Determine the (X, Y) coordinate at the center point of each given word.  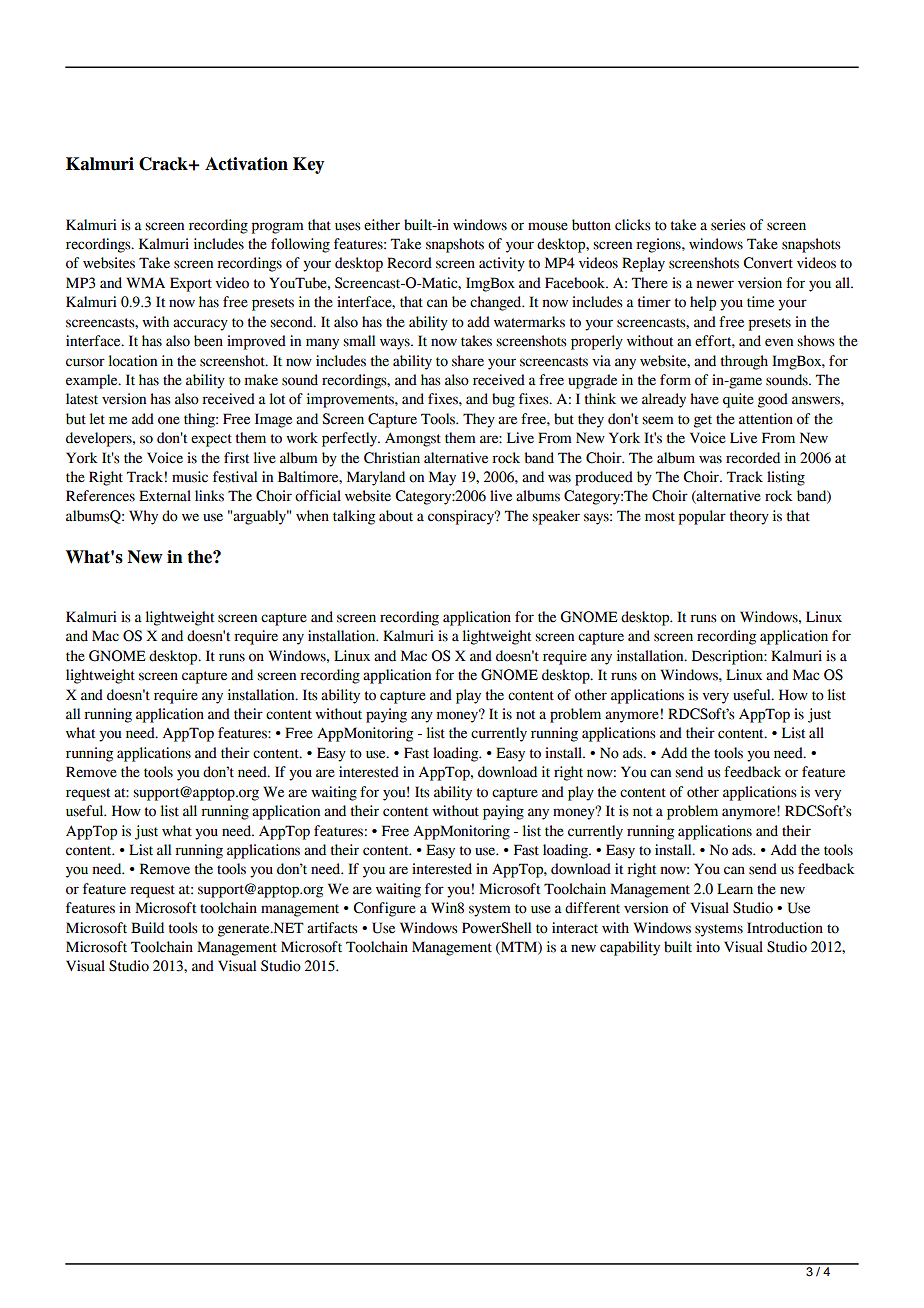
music (190, 477)
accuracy (200, 325)
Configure (384, 909)
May (442, 478)
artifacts (332, 928)
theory (749, 517)
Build (147, 928)
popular (702, 517)
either (382, 225)
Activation (246, 164)
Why (143, 517)
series (728, 225)
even (779, 342)
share (468, 361)
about (396, 516)
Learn (735, 889)
